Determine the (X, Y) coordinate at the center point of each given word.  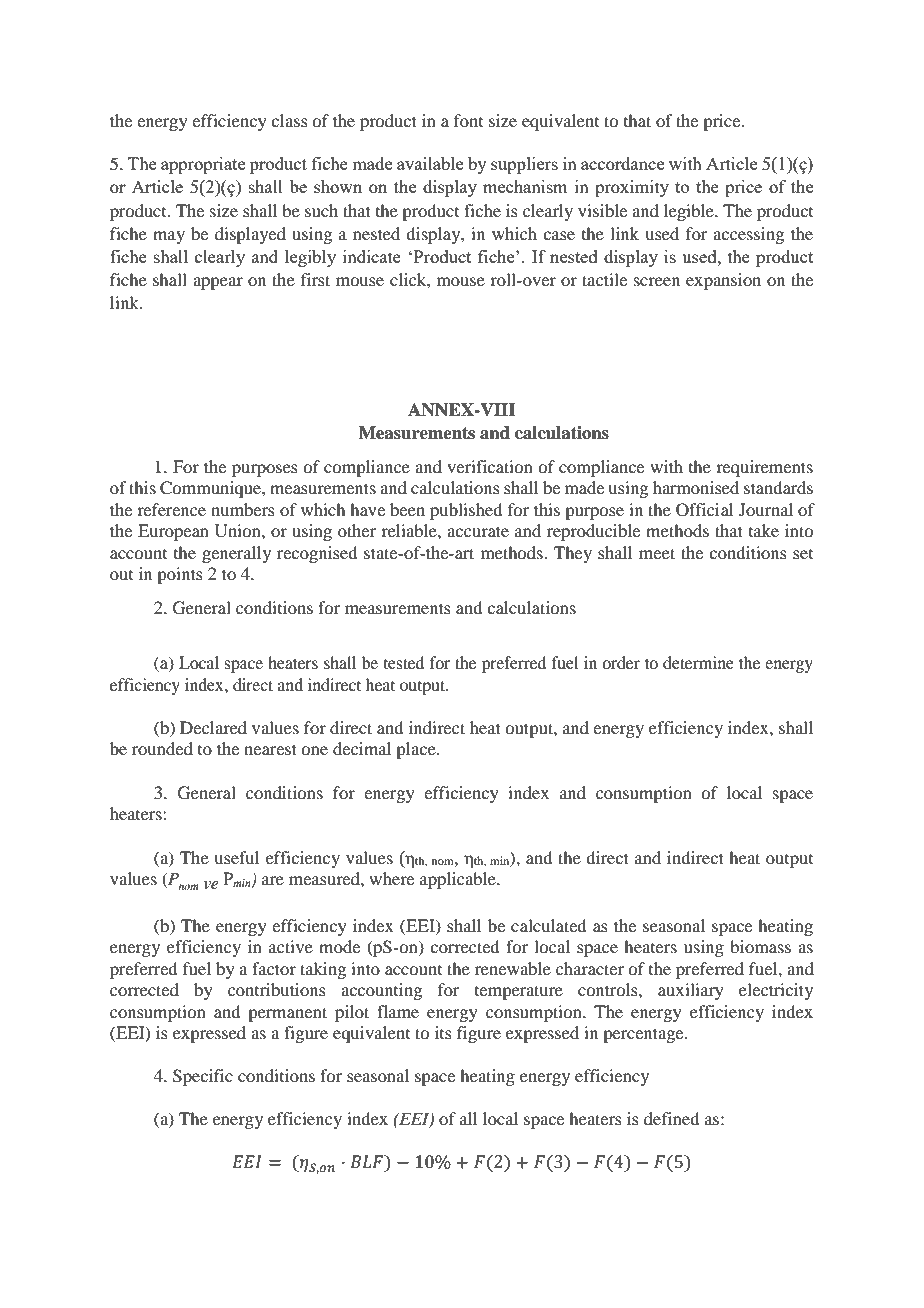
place (417, 750)
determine (698, 662)
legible (690, 212)
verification (490, 466)
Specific (203, 1077)
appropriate (203, 165)
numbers (243, 509)
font (468, 120)
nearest (270, 749)
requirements (764, 468)
